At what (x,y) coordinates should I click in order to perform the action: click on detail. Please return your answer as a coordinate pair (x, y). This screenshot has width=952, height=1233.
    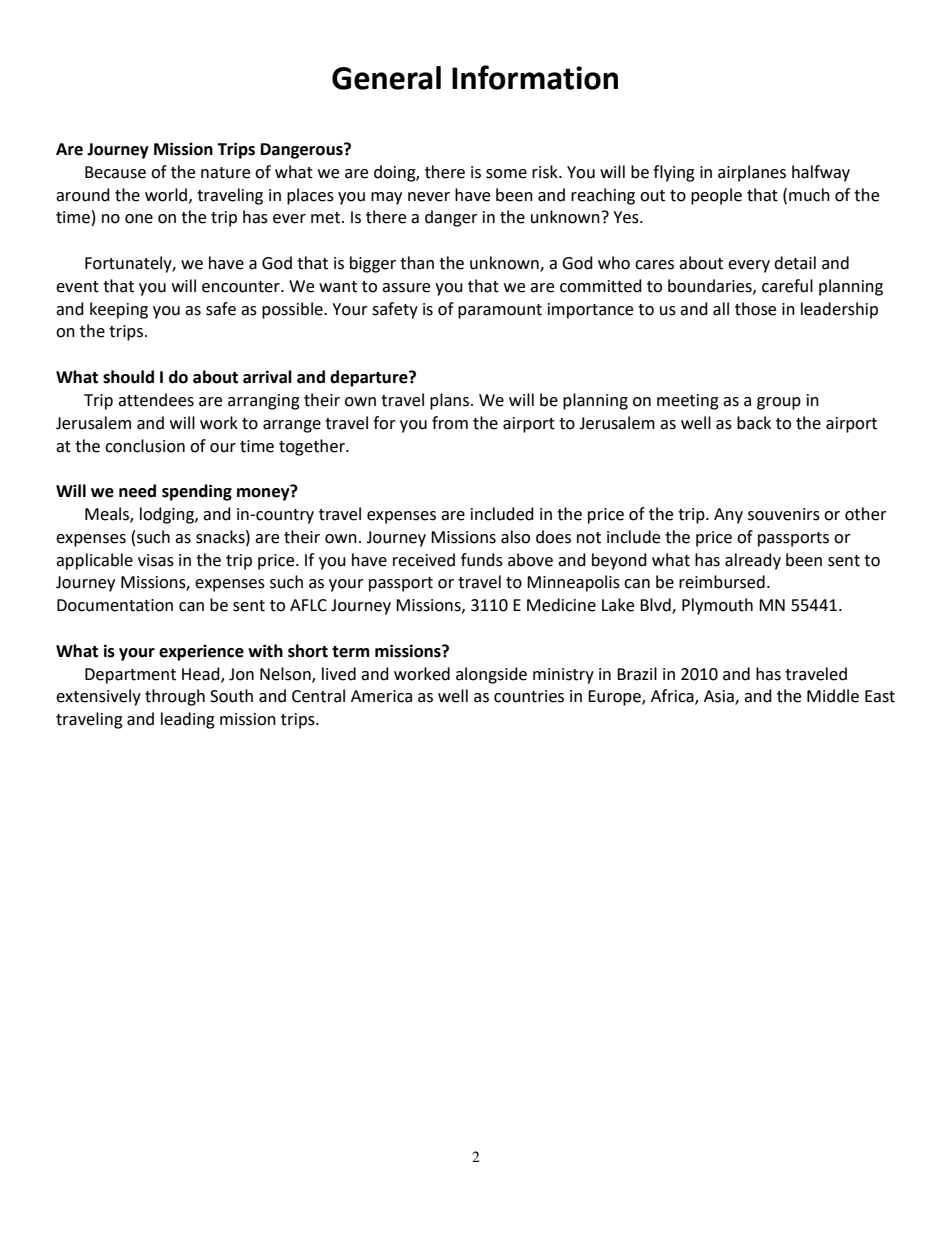
    Looking at the image, I should click on (795, 263).
